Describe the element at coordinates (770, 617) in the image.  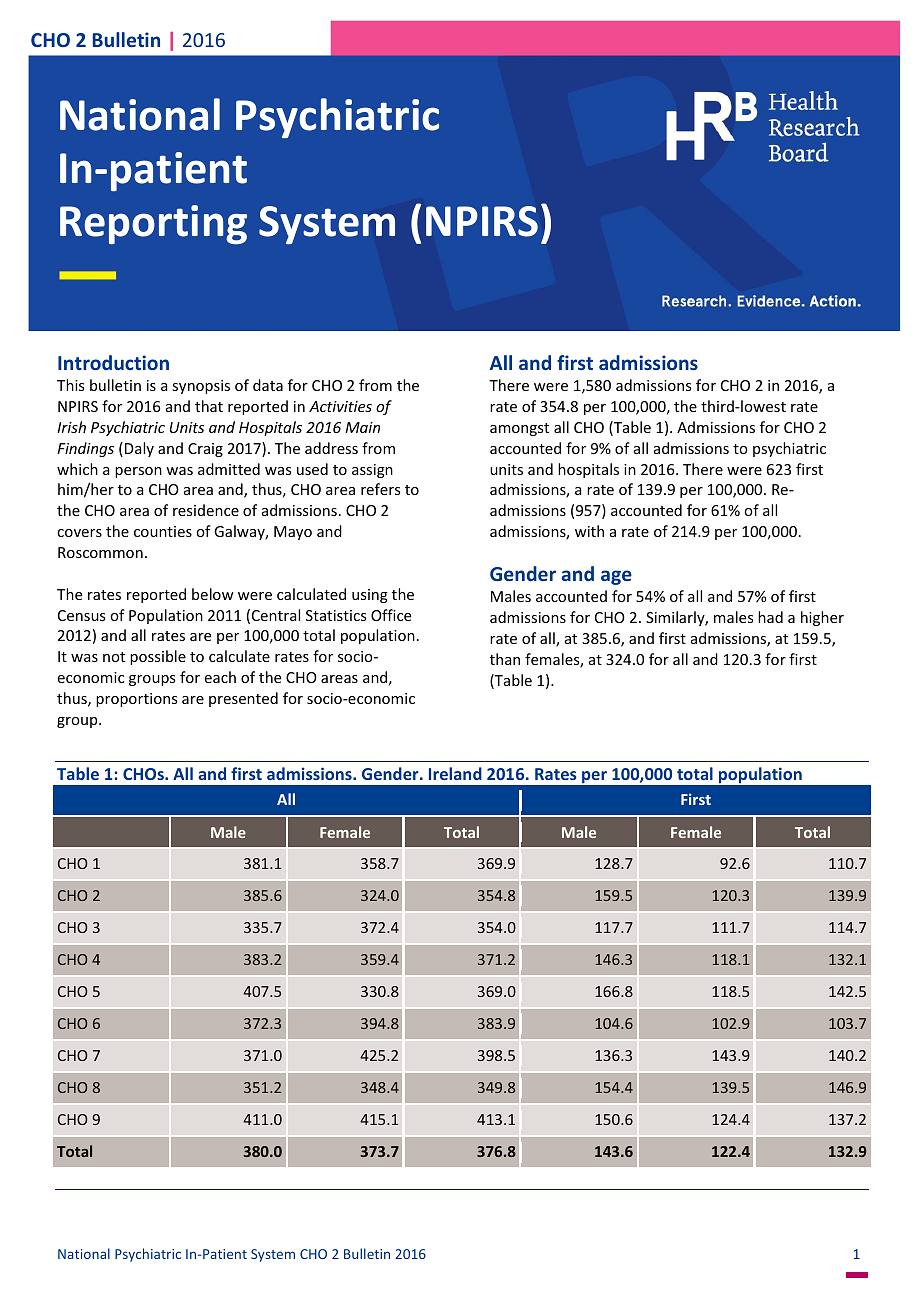
I see `had` at that location.
